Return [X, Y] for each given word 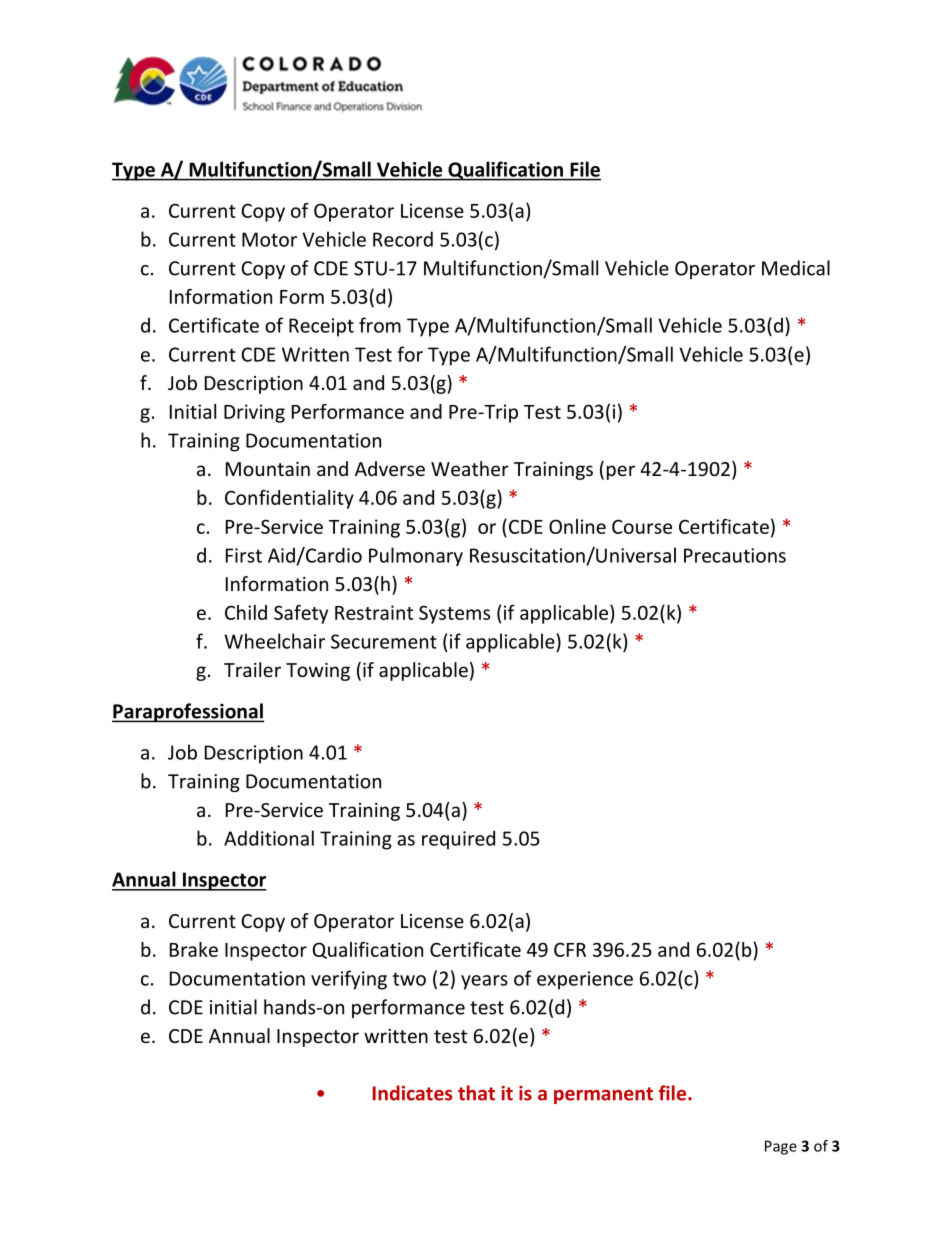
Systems [454, 614]
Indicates [413, 1093]
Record [403, 239]
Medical [796, 268]
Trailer [252, 669]
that [476, 1093]
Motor [269, 239]
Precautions [735, 555]
